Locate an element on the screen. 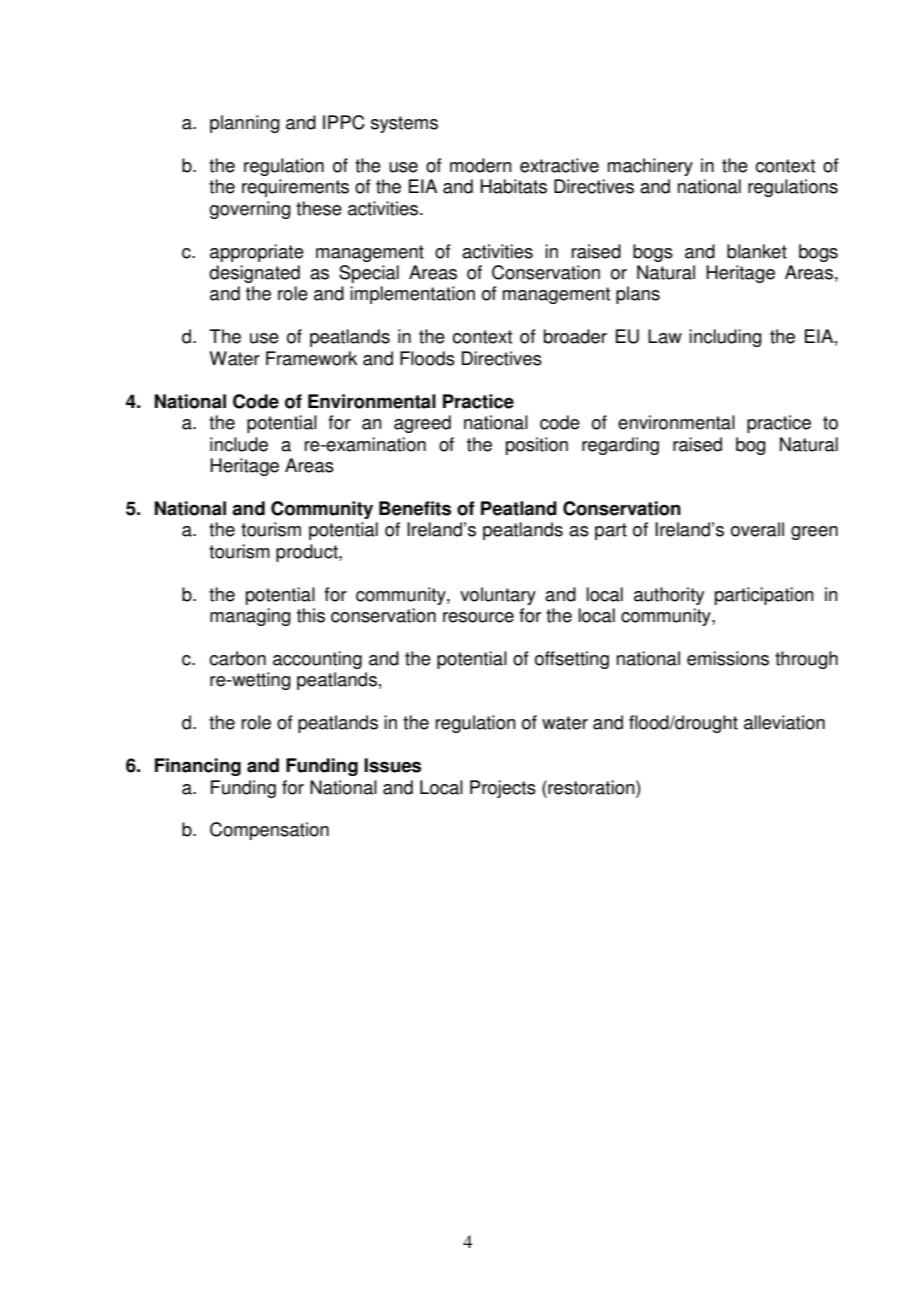  authority is located at coordinates (669, 596).
